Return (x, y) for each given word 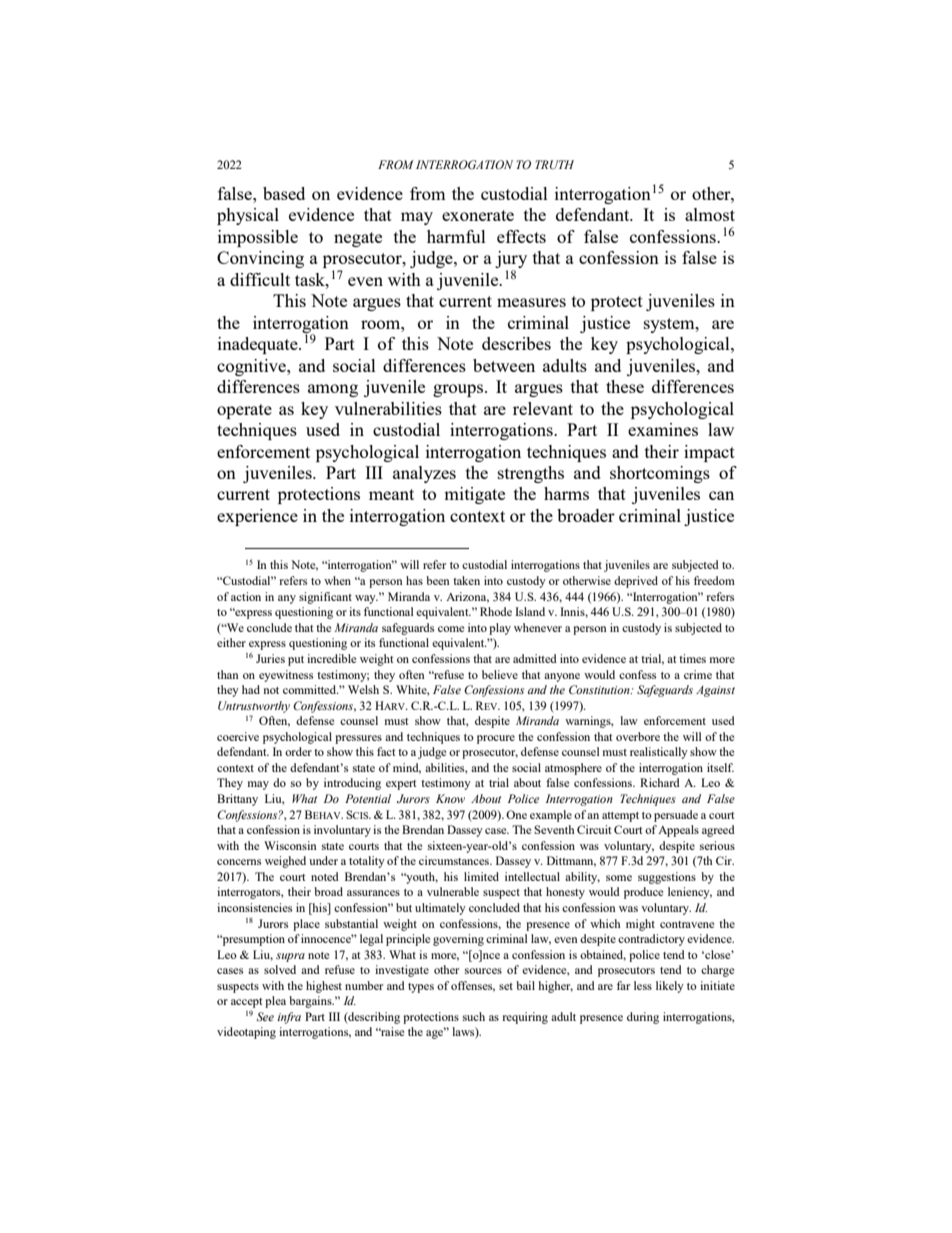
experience (257, 517)
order (298, 751)
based (284, 193)
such (474, 1016)
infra (289, 1018)
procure (496, 739)
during (643, 1018)
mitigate (474, 495)
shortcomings (660, 474)
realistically (659, 753)
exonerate (478, 215)
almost (710, 214)
